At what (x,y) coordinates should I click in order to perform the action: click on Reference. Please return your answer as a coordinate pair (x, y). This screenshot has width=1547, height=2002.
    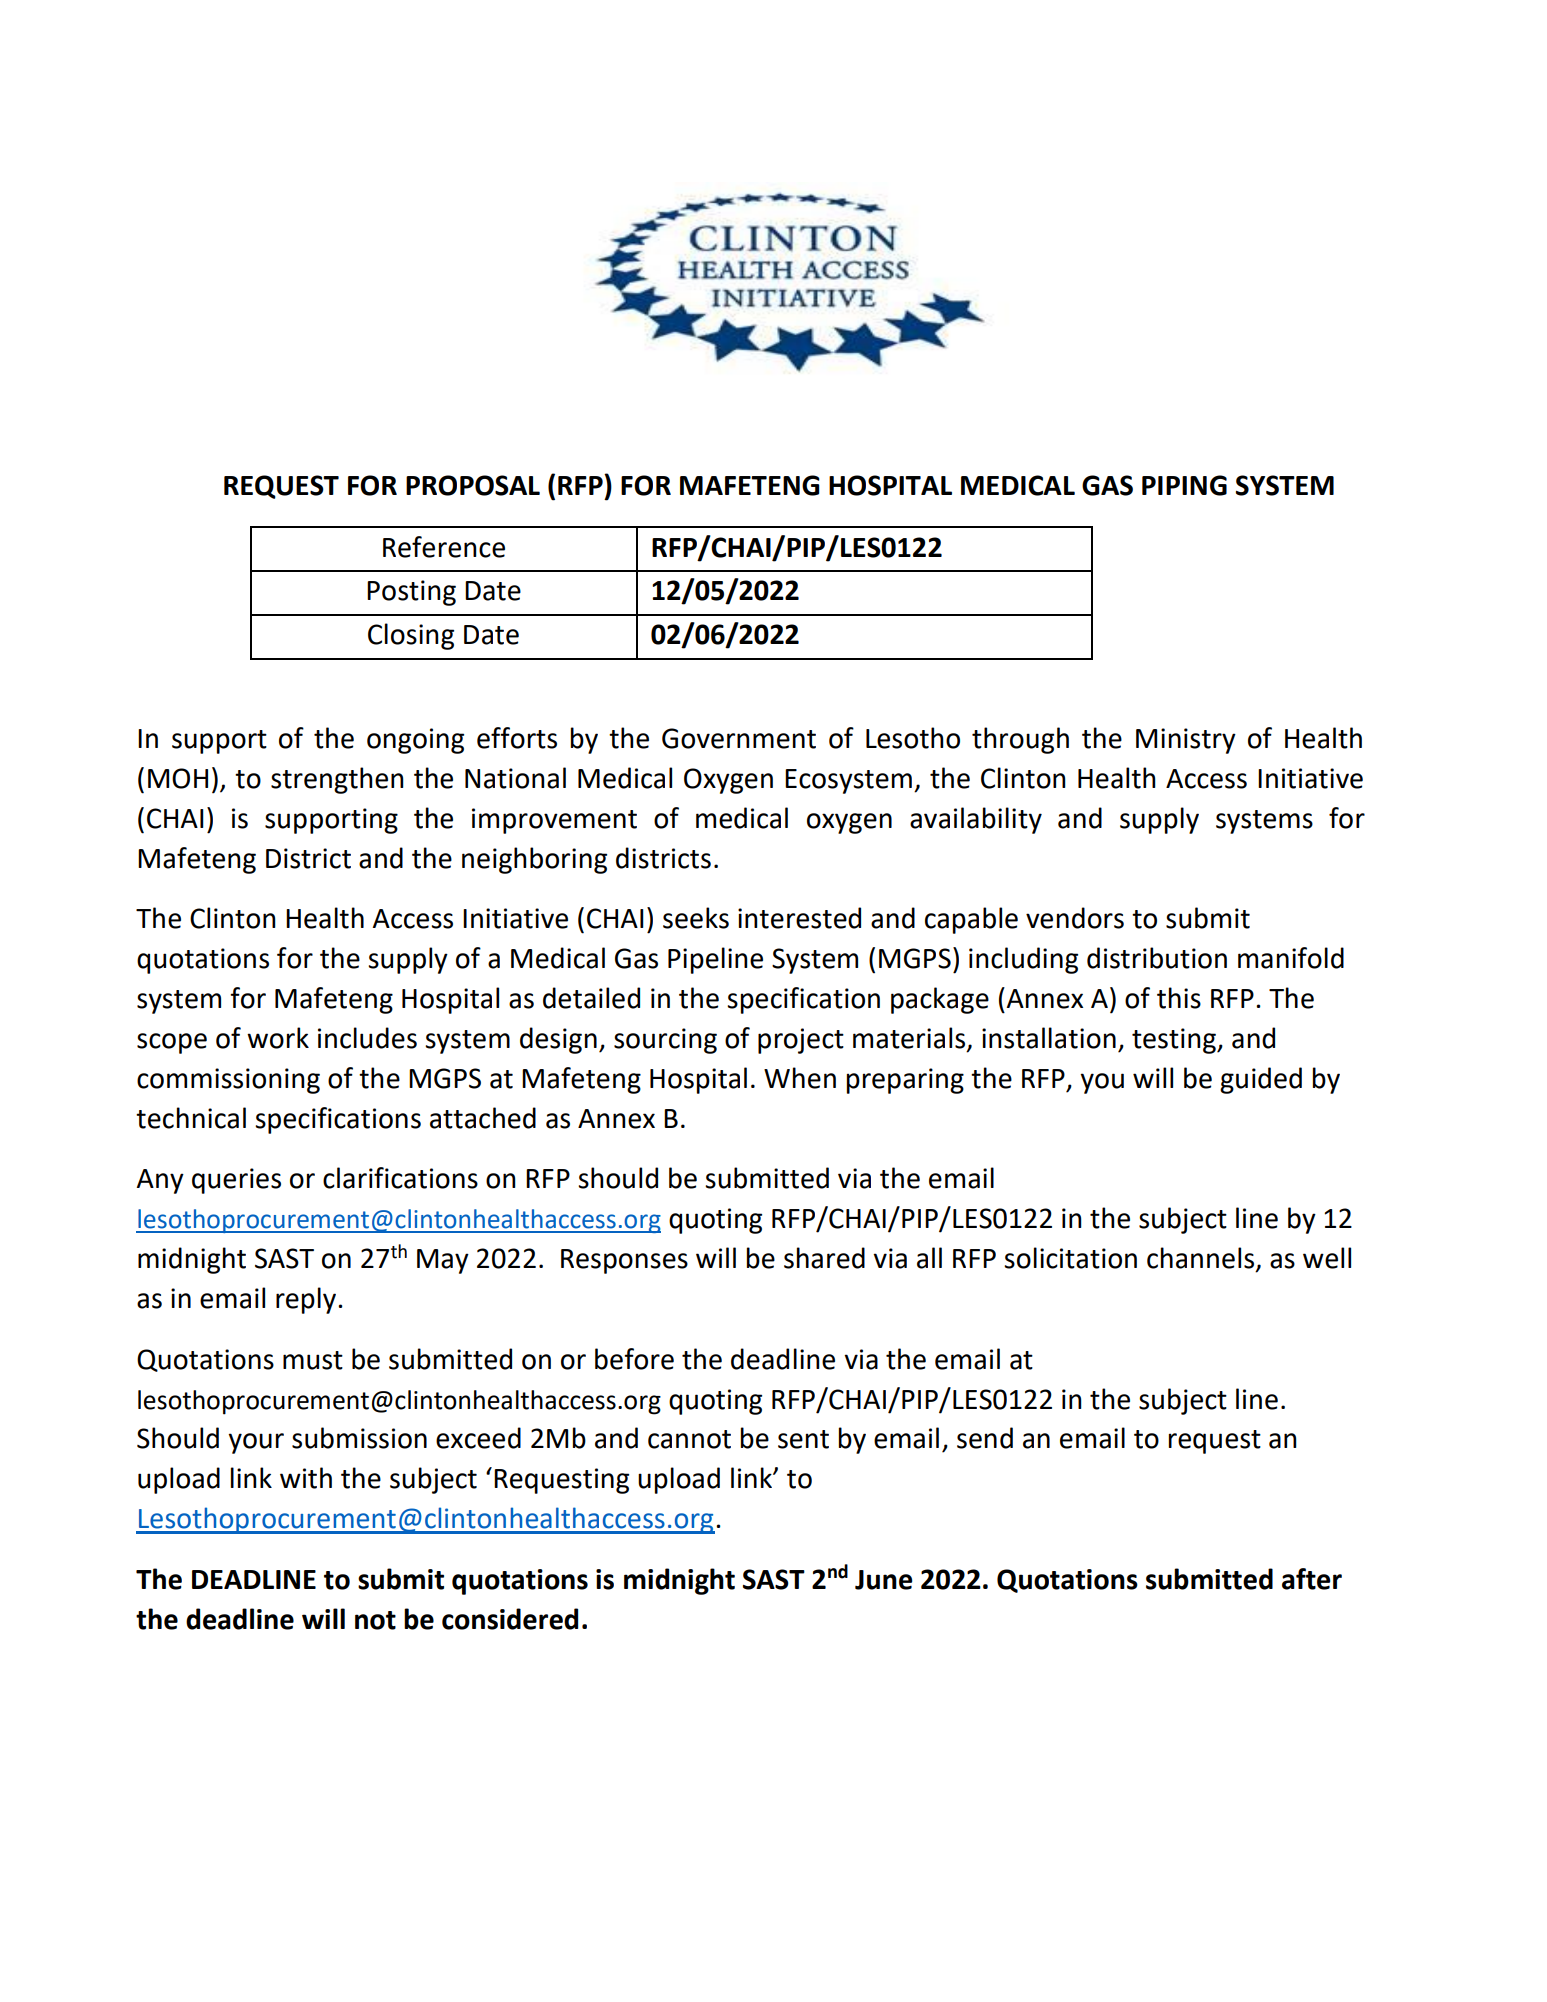
    Looking at the image, I should click on (444, 547).
